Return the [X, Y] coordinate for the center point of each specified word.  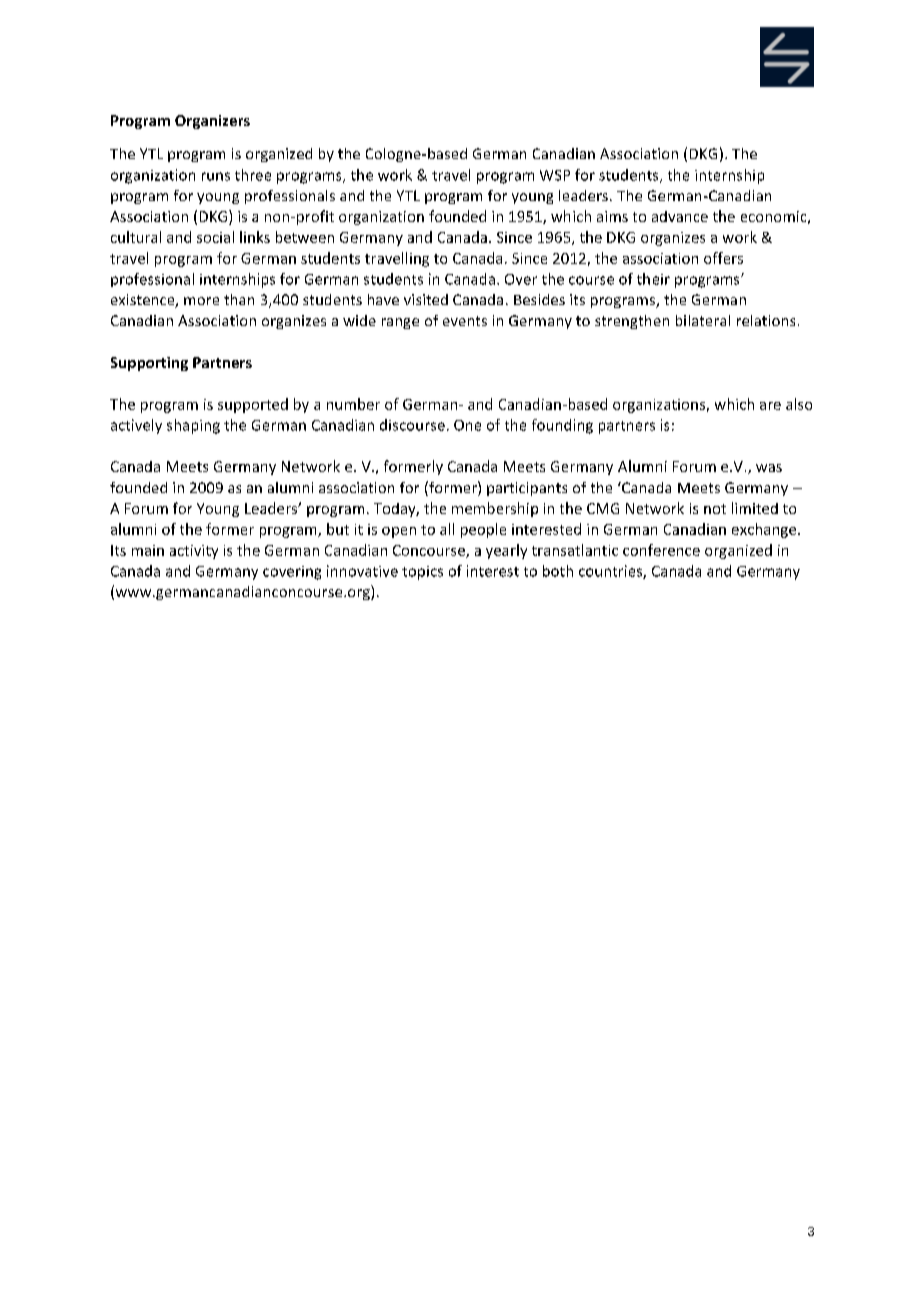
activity [194, 552]
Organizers [212, 122]
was [769, 468]
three [253, 175]
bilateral [703, 320]
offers [723, 258]
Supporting [149, 364]
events [465, 321]
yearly [506, 551]
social [215, 237]
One [467, 425]
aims [612, 216]
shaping [193, 426]
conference [661, 550]
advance [680, 216]
